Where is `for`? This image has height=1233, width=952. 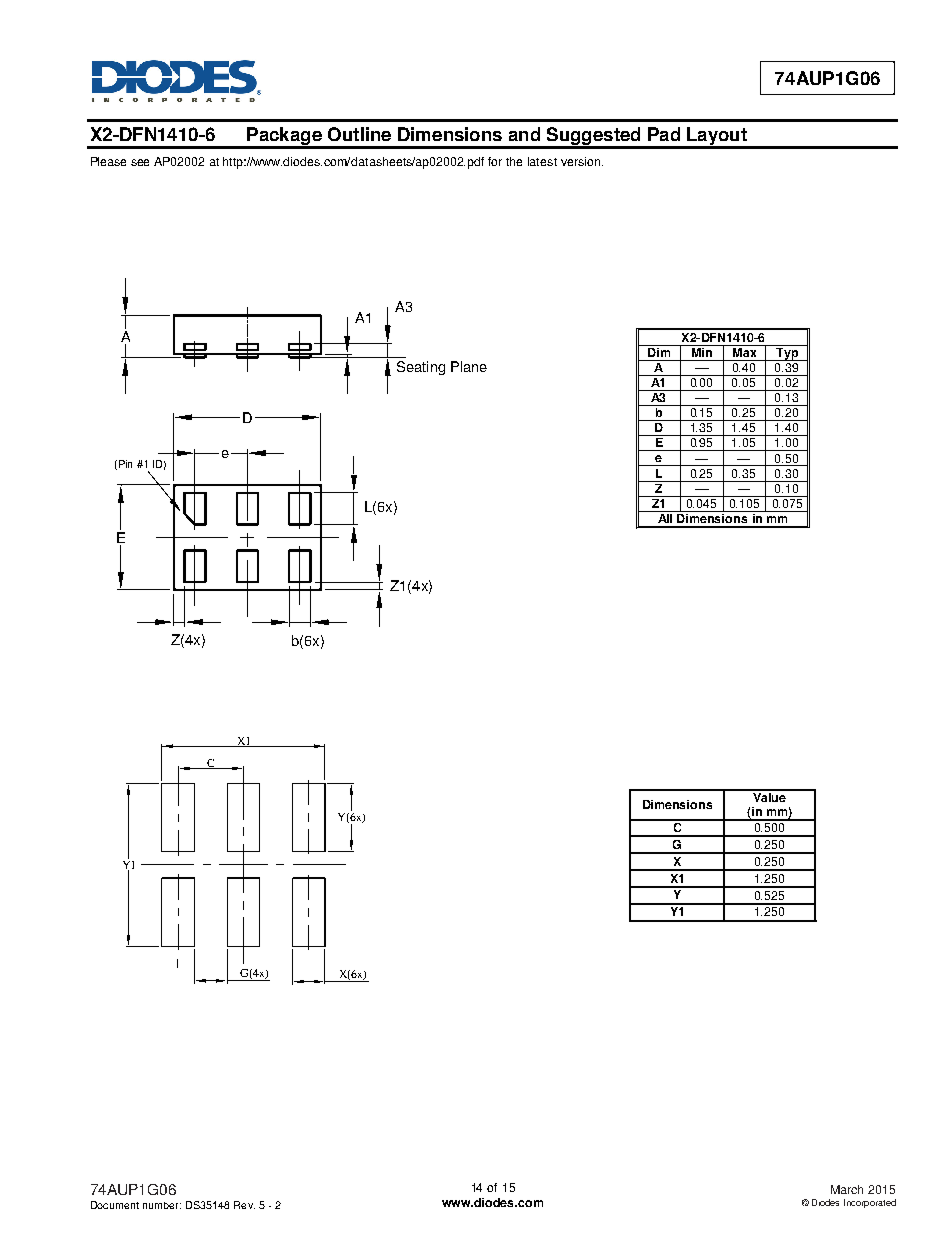
for is located at coordinates (495, 161).
